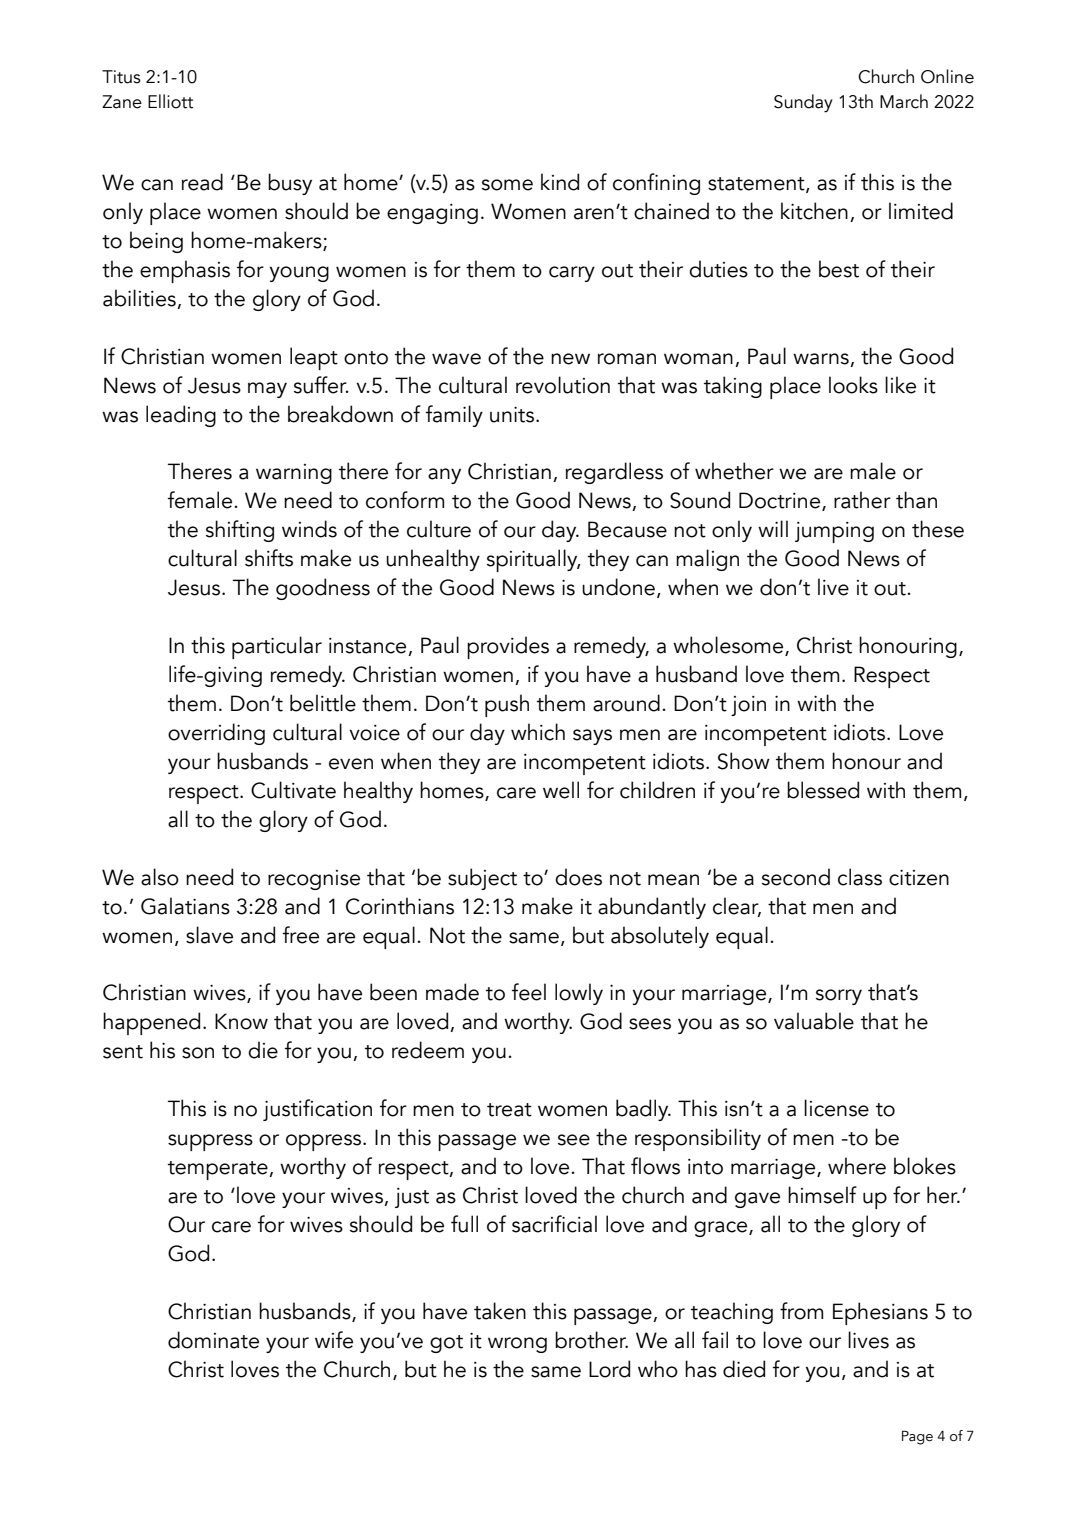 The image size is (1077, 1523). I want to click on shifting, so click(240, 531).
